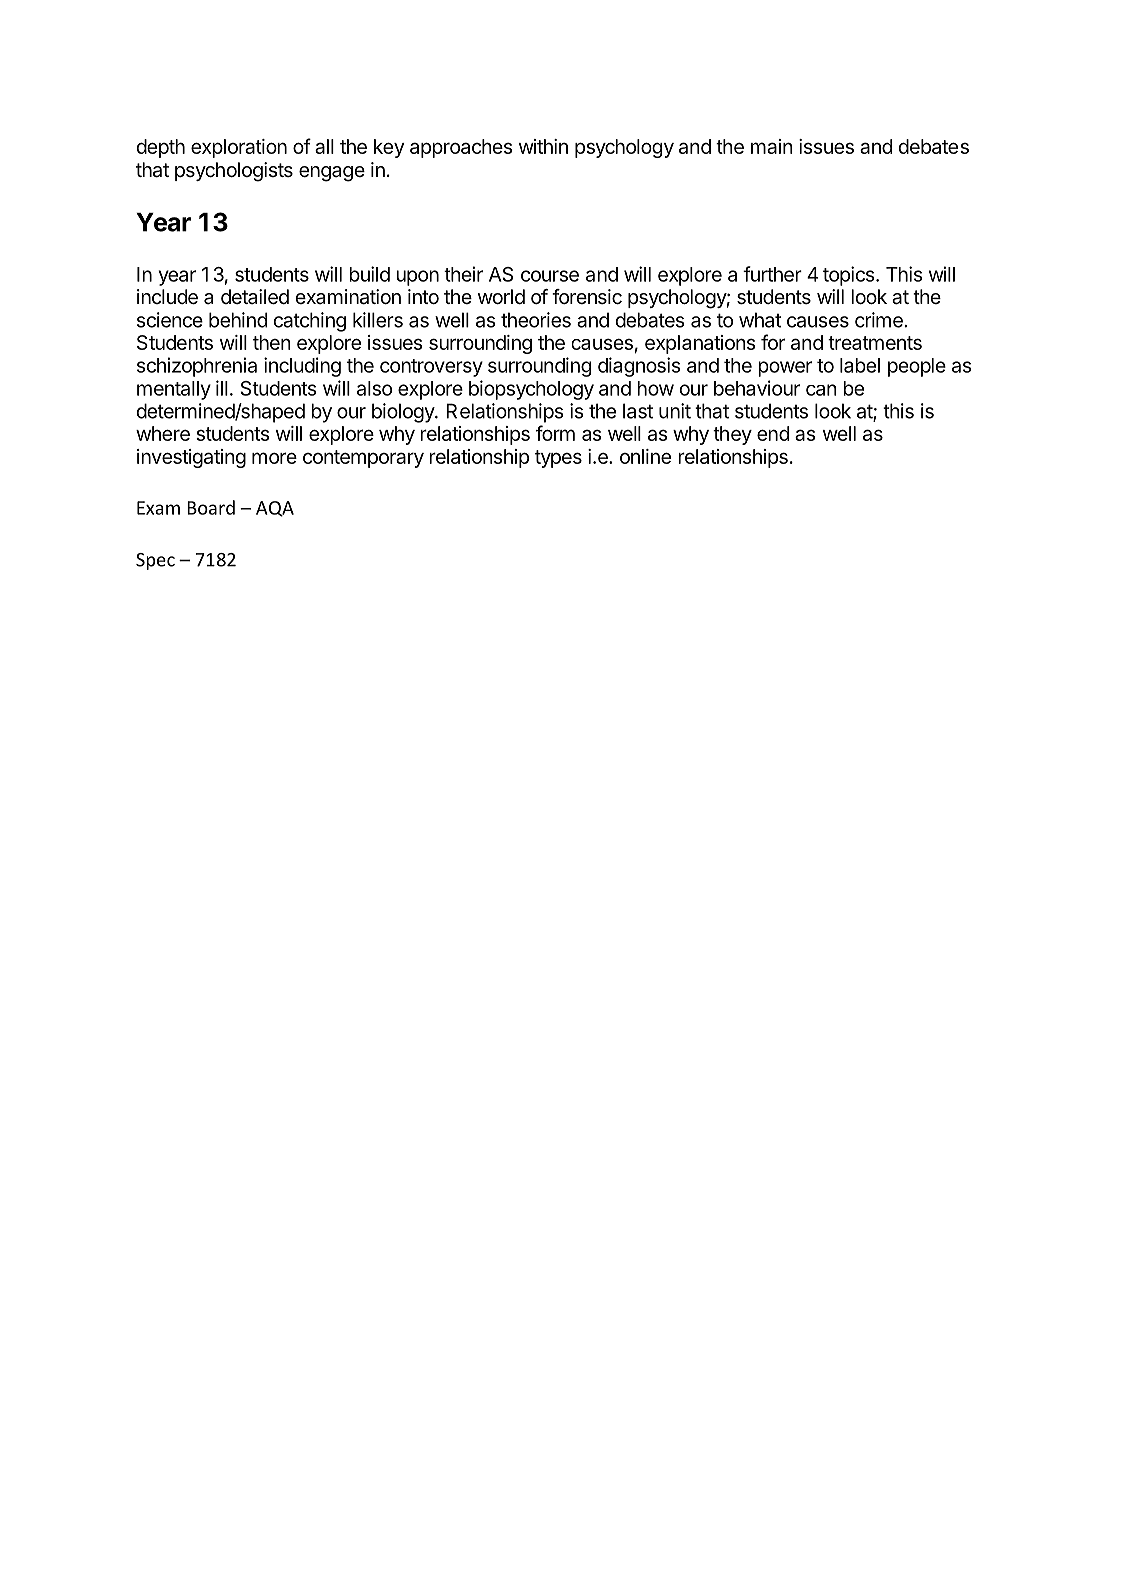 This image has height=1587, width=1122. I want to click on form, so click(555, 433).
